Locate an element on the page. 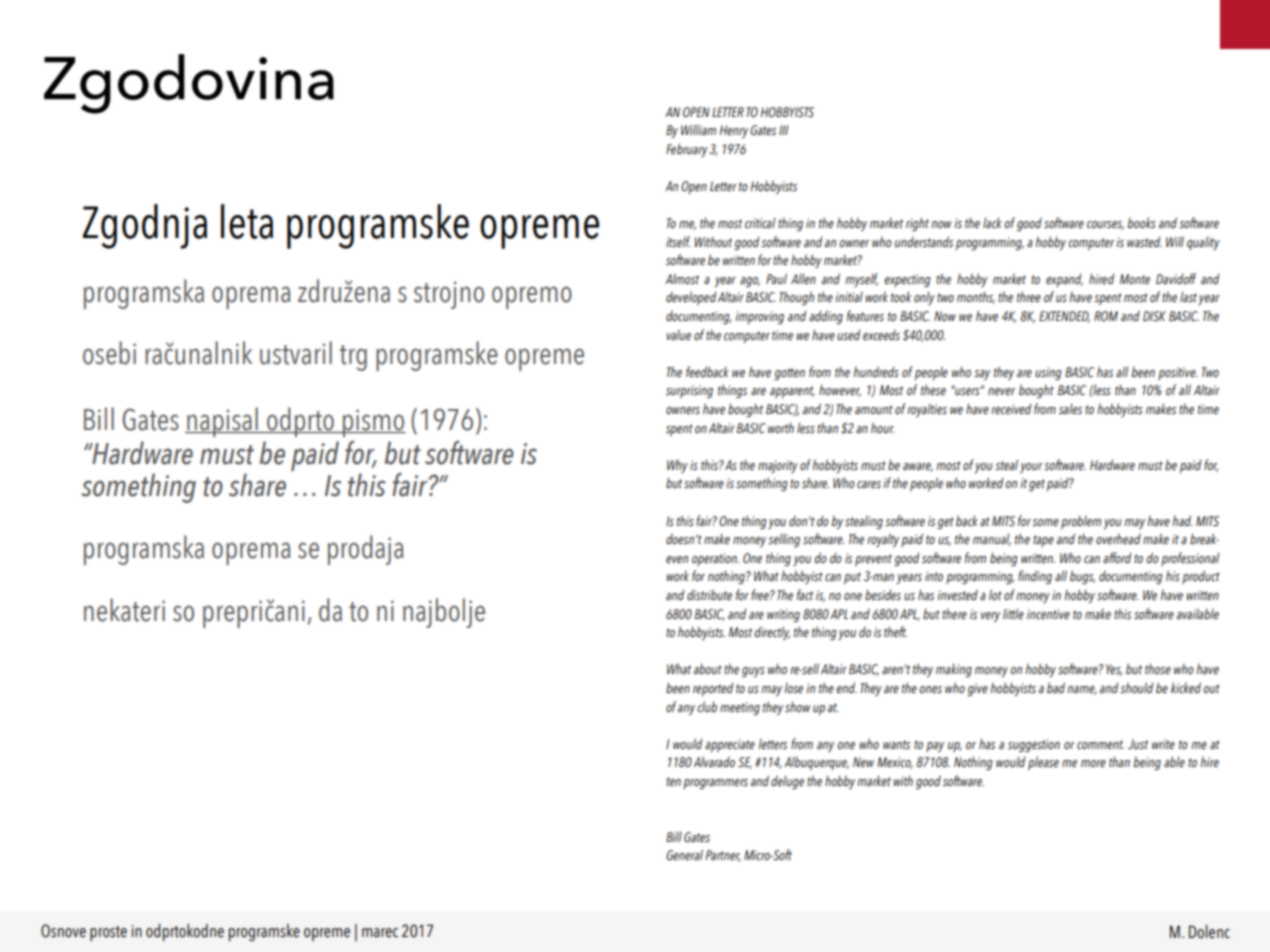 The height and width of the document is (952, 1270). General is located at coordinates (684, 855).
